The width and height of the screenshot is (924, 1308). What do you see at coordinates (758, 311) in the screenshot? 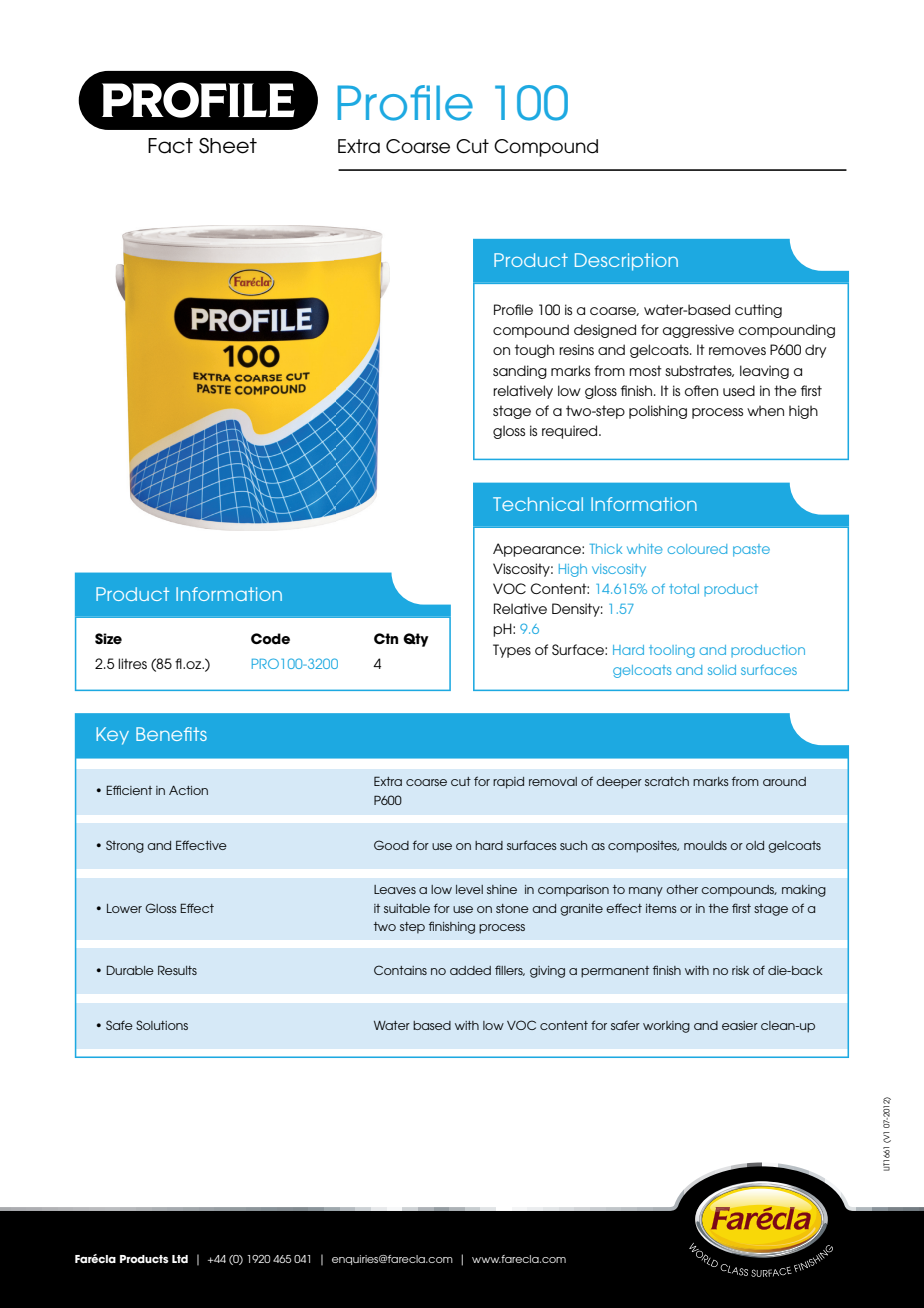
I see `cutting` at bounding box center [758, 311].
